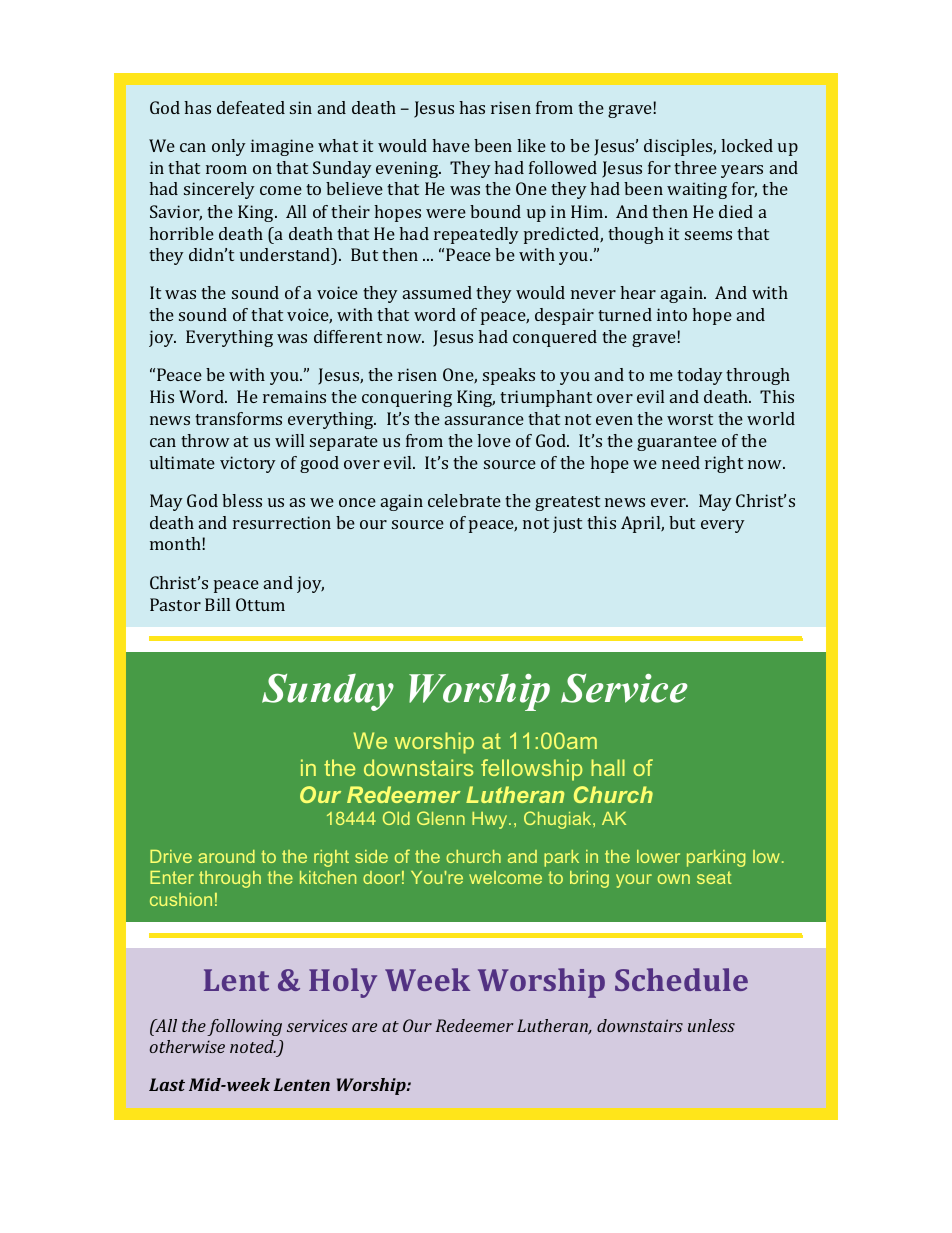 The width and height of the image is (952, 1233). I want to click on three, so click(695, 167).
